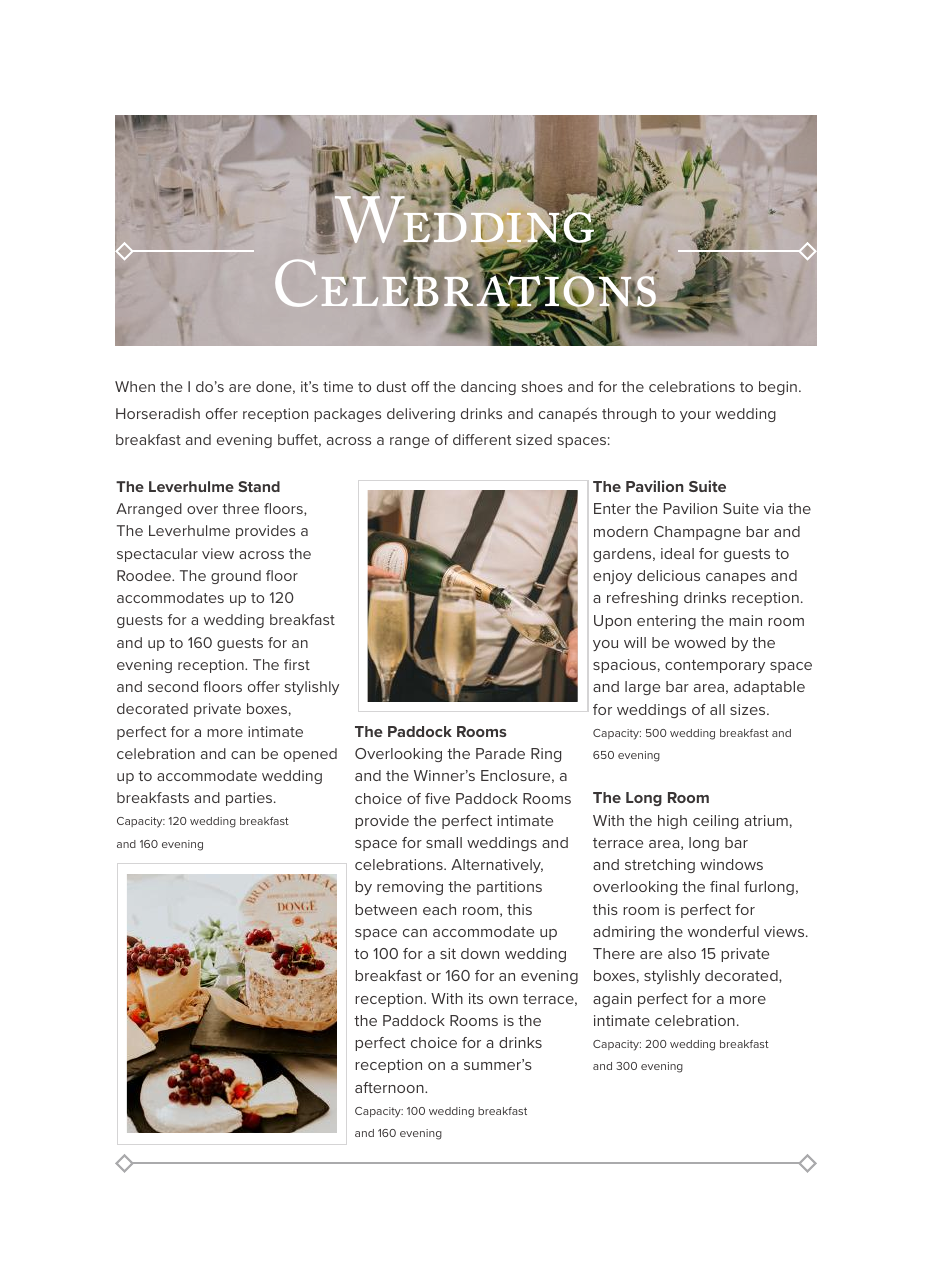 This screenshot has width=932, height=1288. I want to click on sizes, so click(749, 709).
